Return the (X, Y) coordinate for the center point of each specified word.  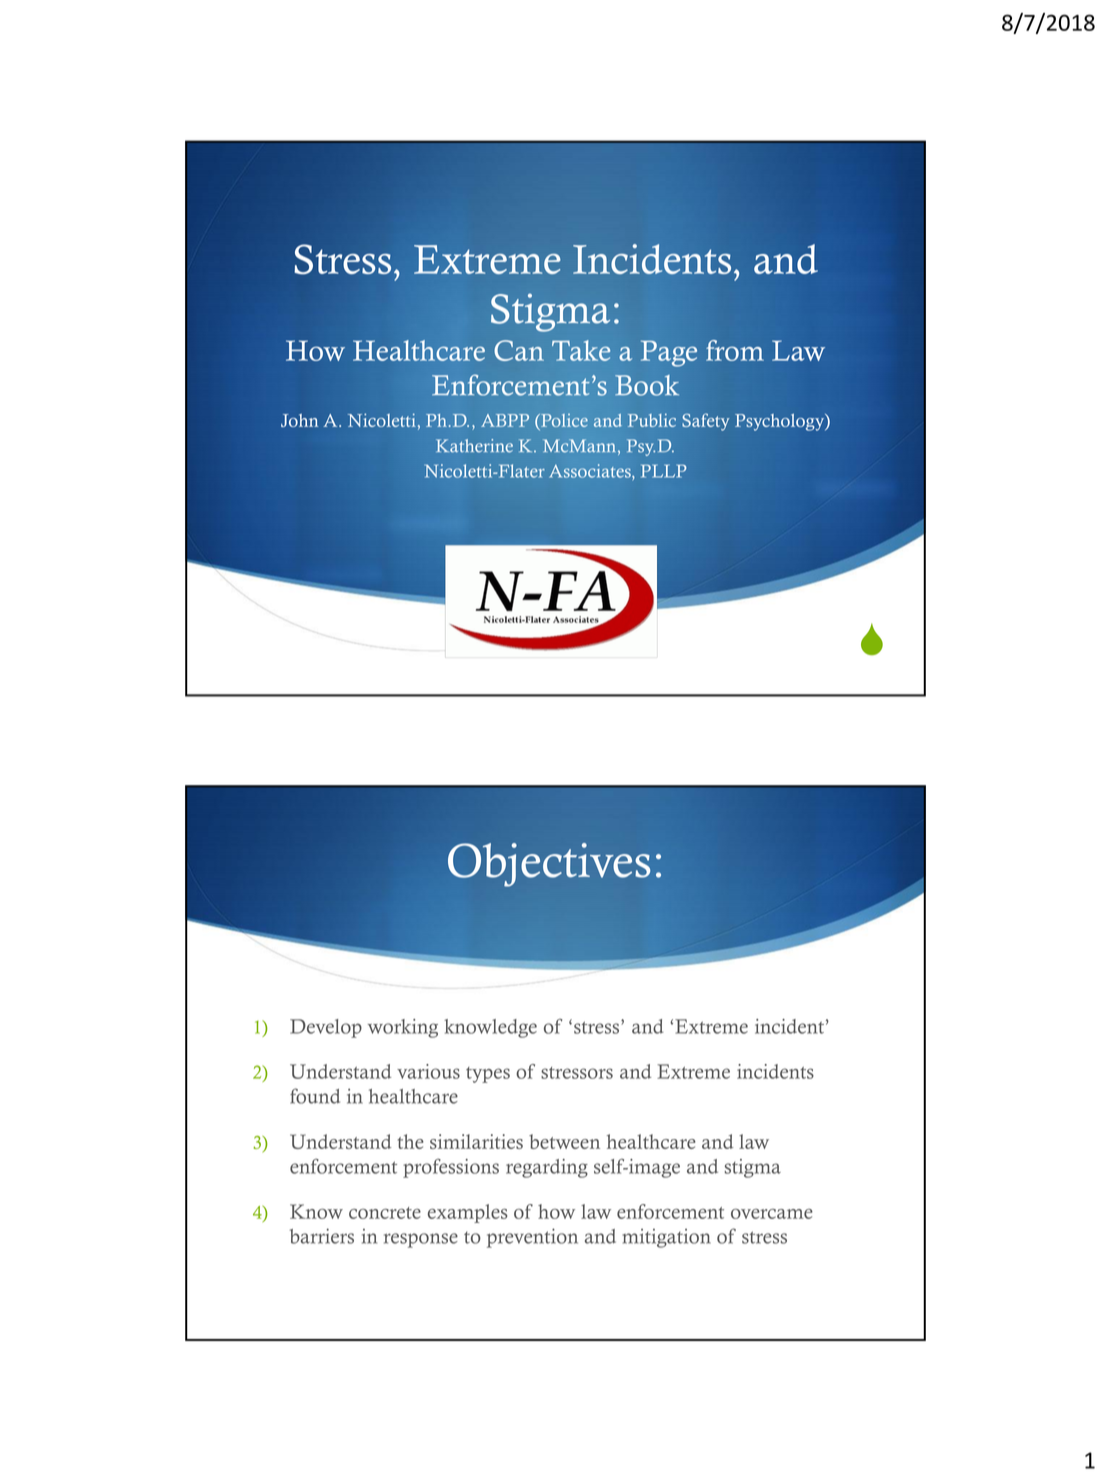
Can (519, 350)
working (403, 1028)
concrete (385, 1213)
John (299, 420)
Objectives (549, 865)
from (735, 350)
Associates (591, 471)
